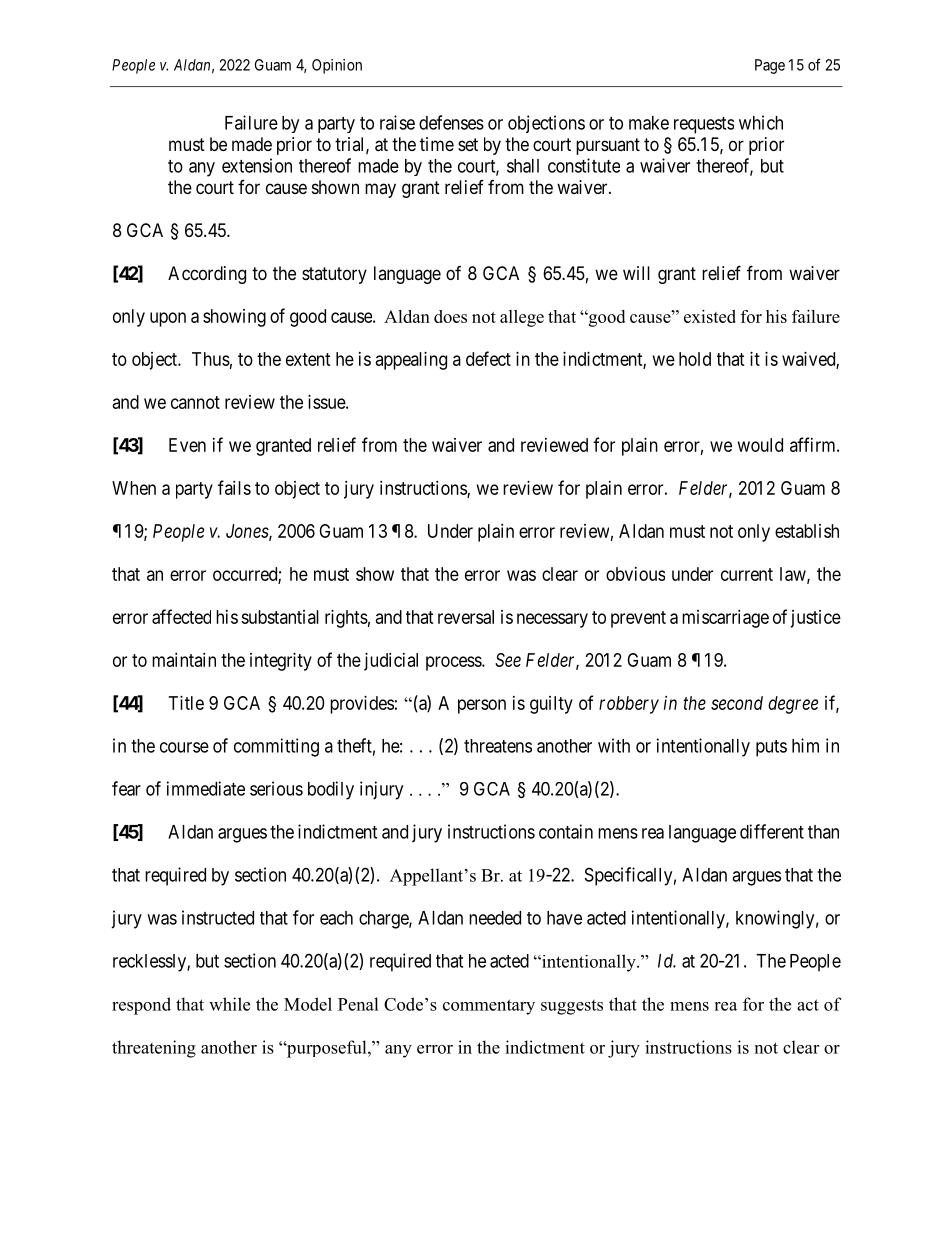 The image size is (952, 1233). What do you see at coordinates (572, 1007) in the document?
I see `suggests` at bounding box center [572, 1007].
